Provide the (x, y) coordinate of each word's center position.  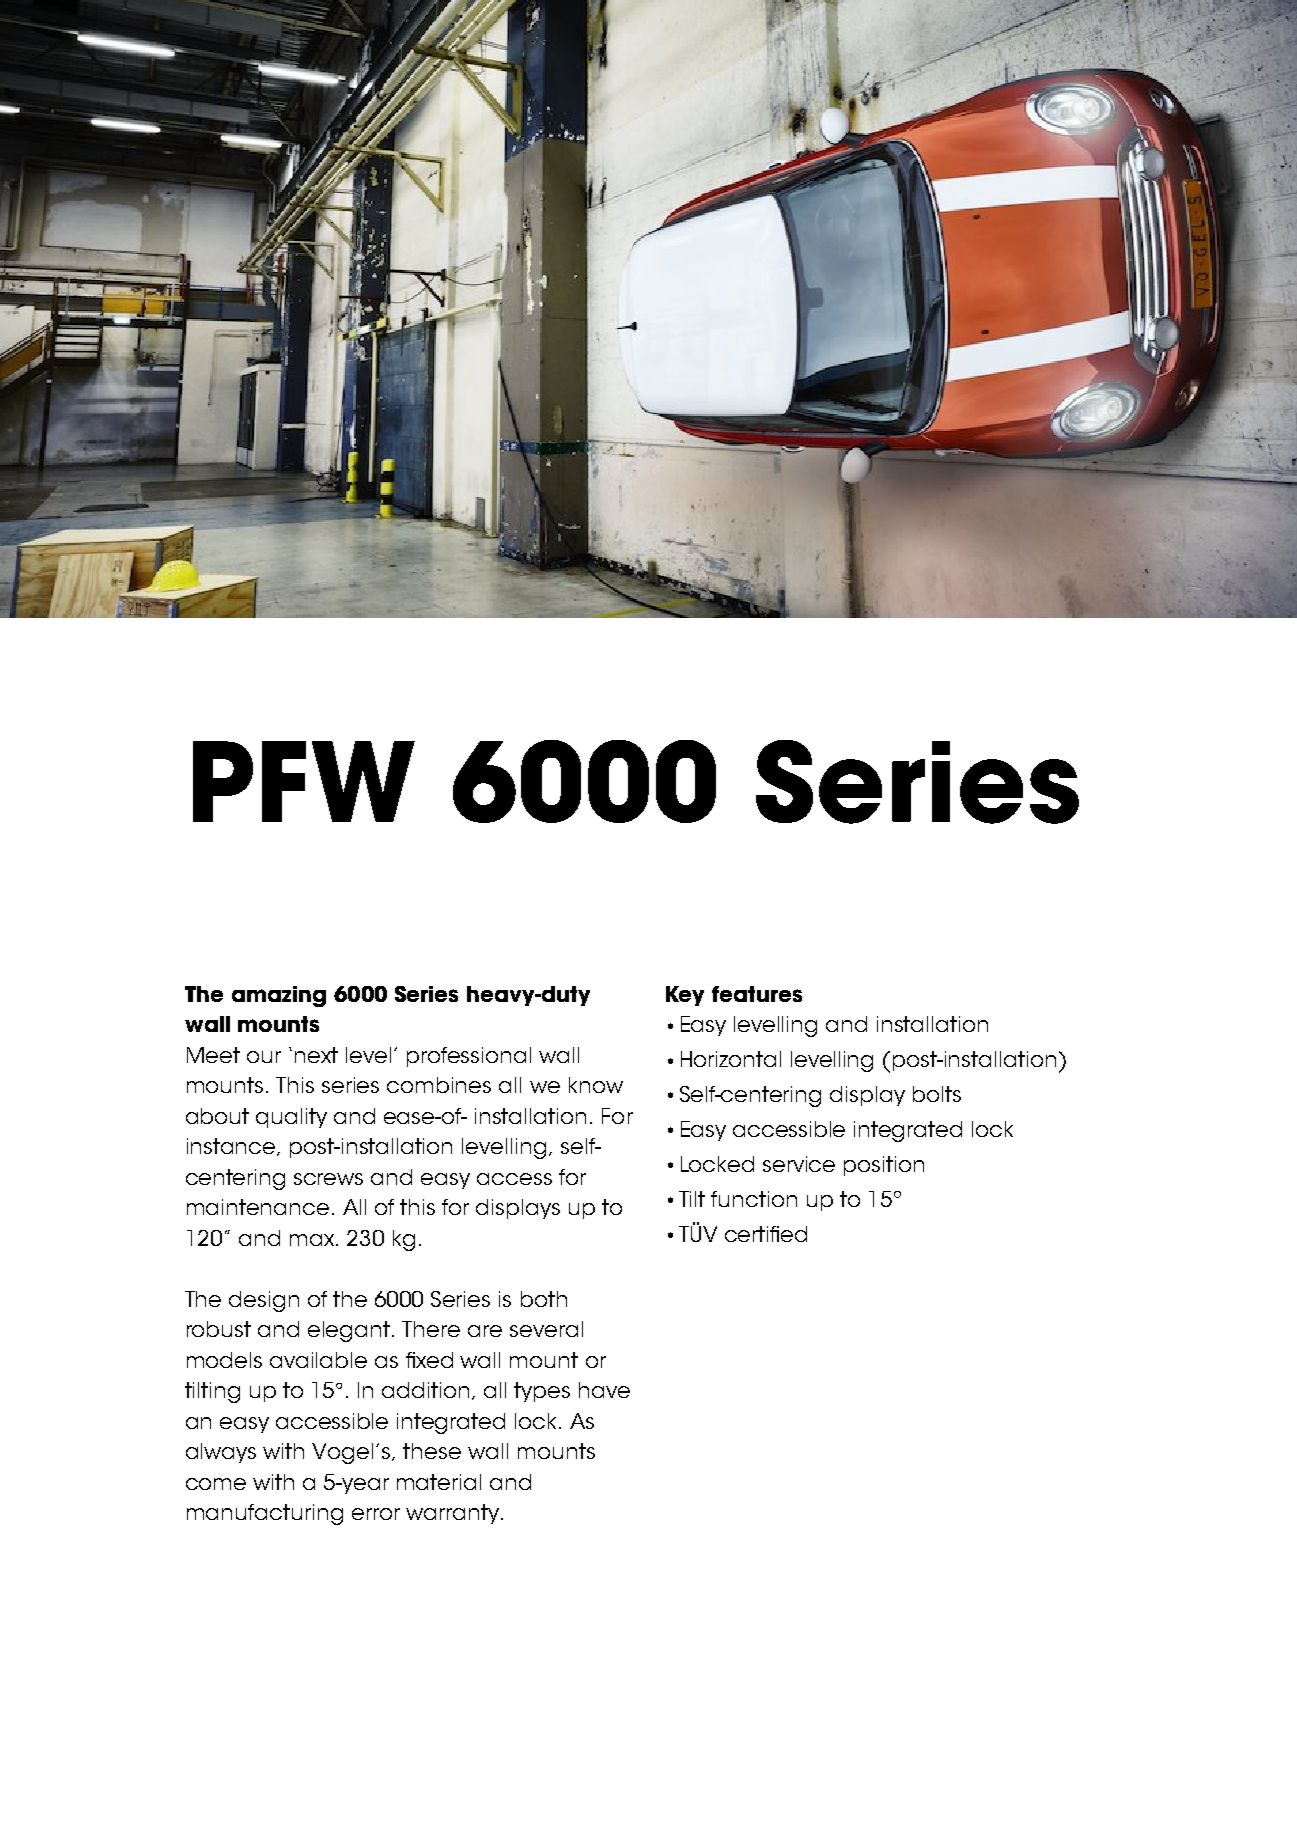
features (757, 994)
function (754, 1199)
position (884, 1166)
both (544, 1299)
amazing (279, 996)
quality (291, 1118)
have (604, 1390)
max (313, 1240)
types (542, 1392)
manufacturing (265, 1514)
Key (685, 996)
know (596, 1085)
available (318, 1360)
